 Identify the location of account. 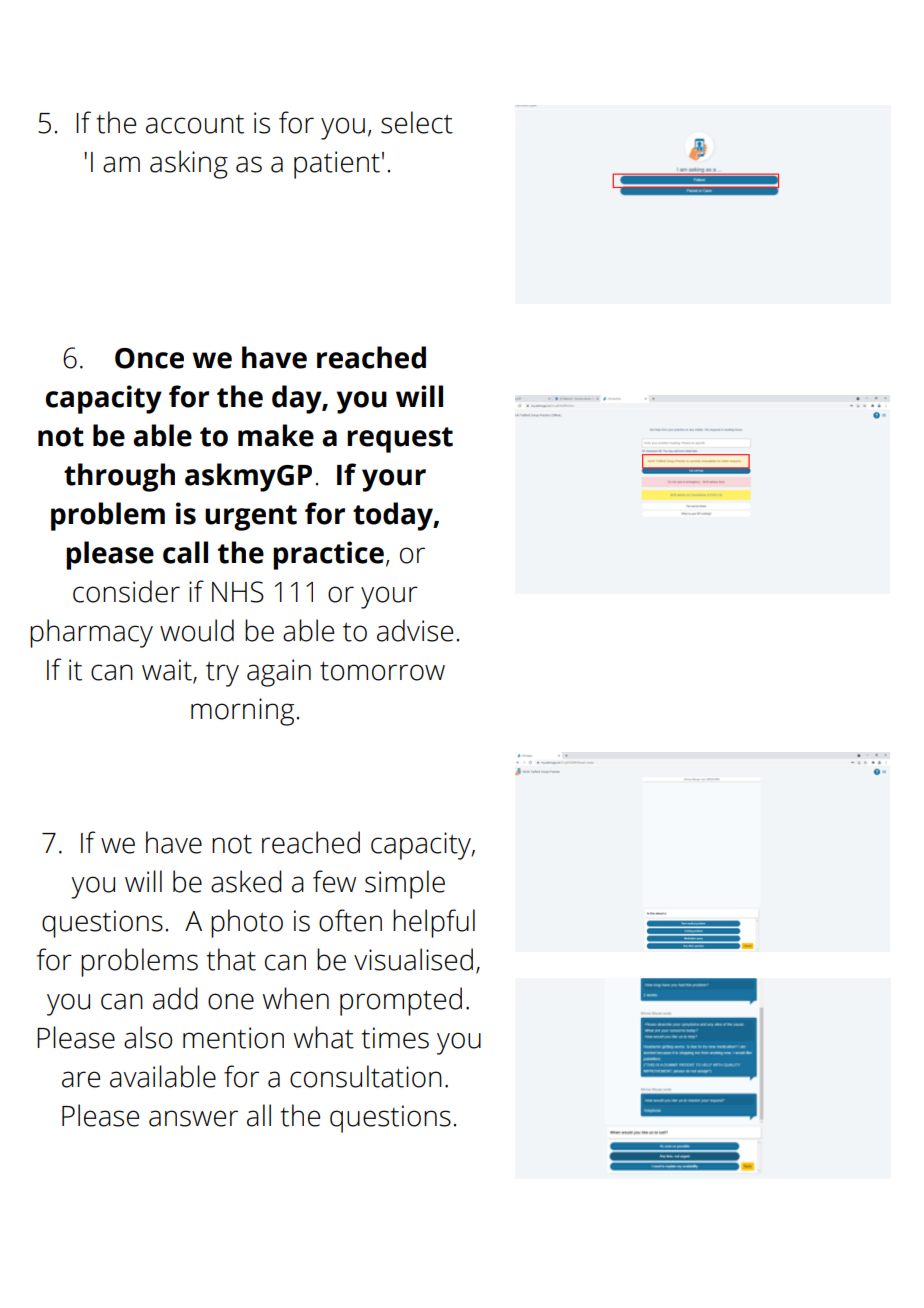
(195, 124).
